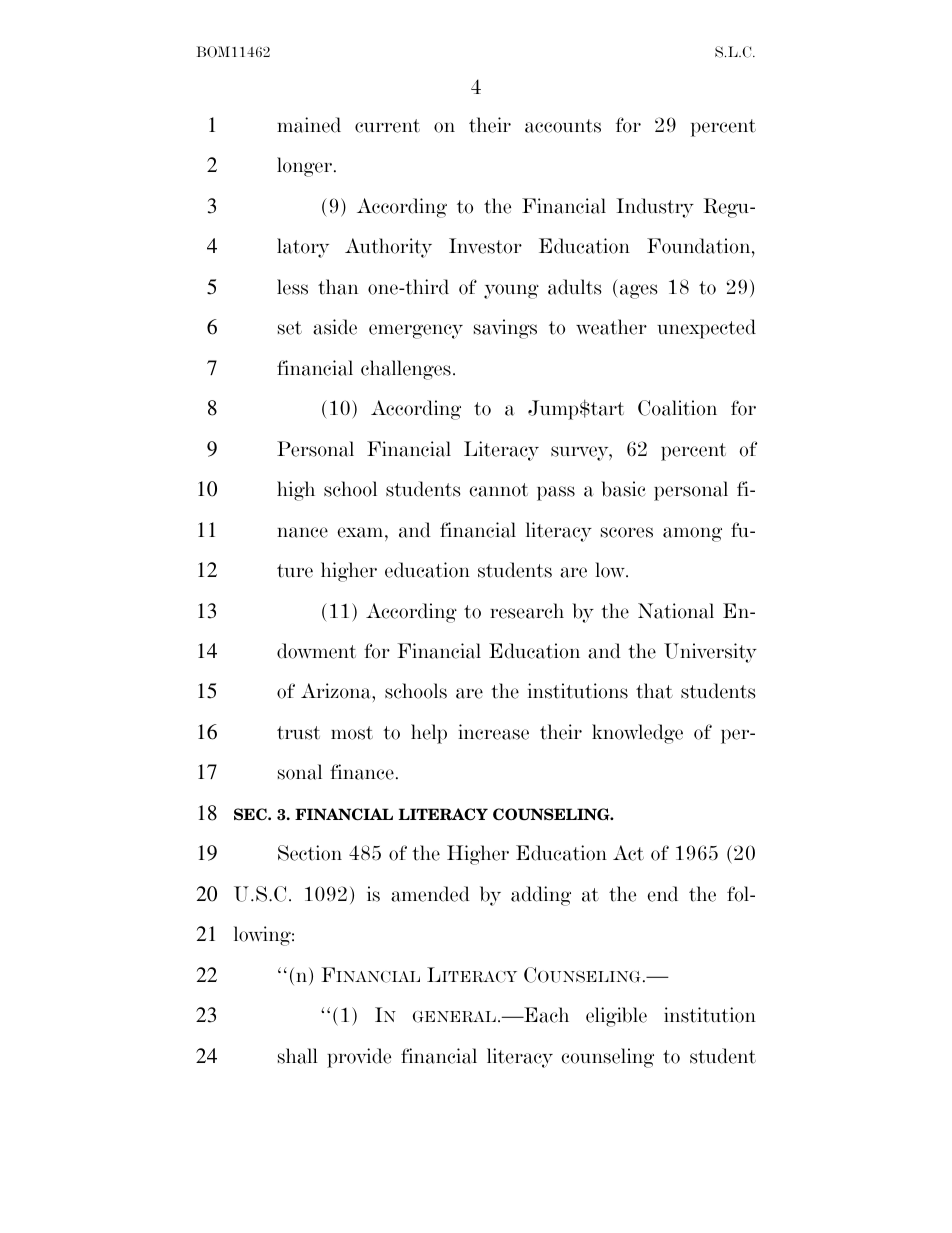  Describe the element at coordinates (493, 732) in the image. I see `increase` at that location.
